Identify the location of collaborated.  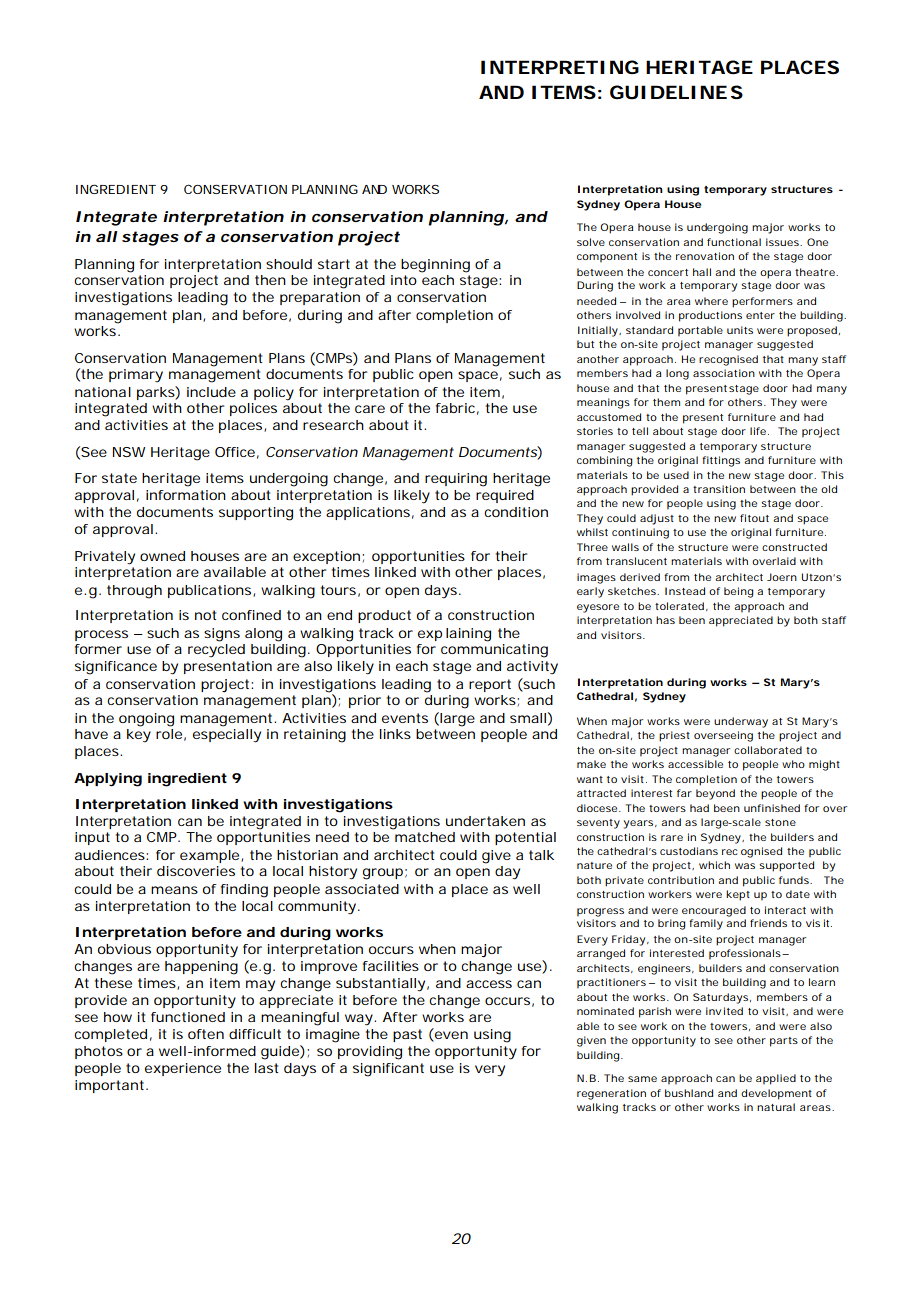
(768, 750).
